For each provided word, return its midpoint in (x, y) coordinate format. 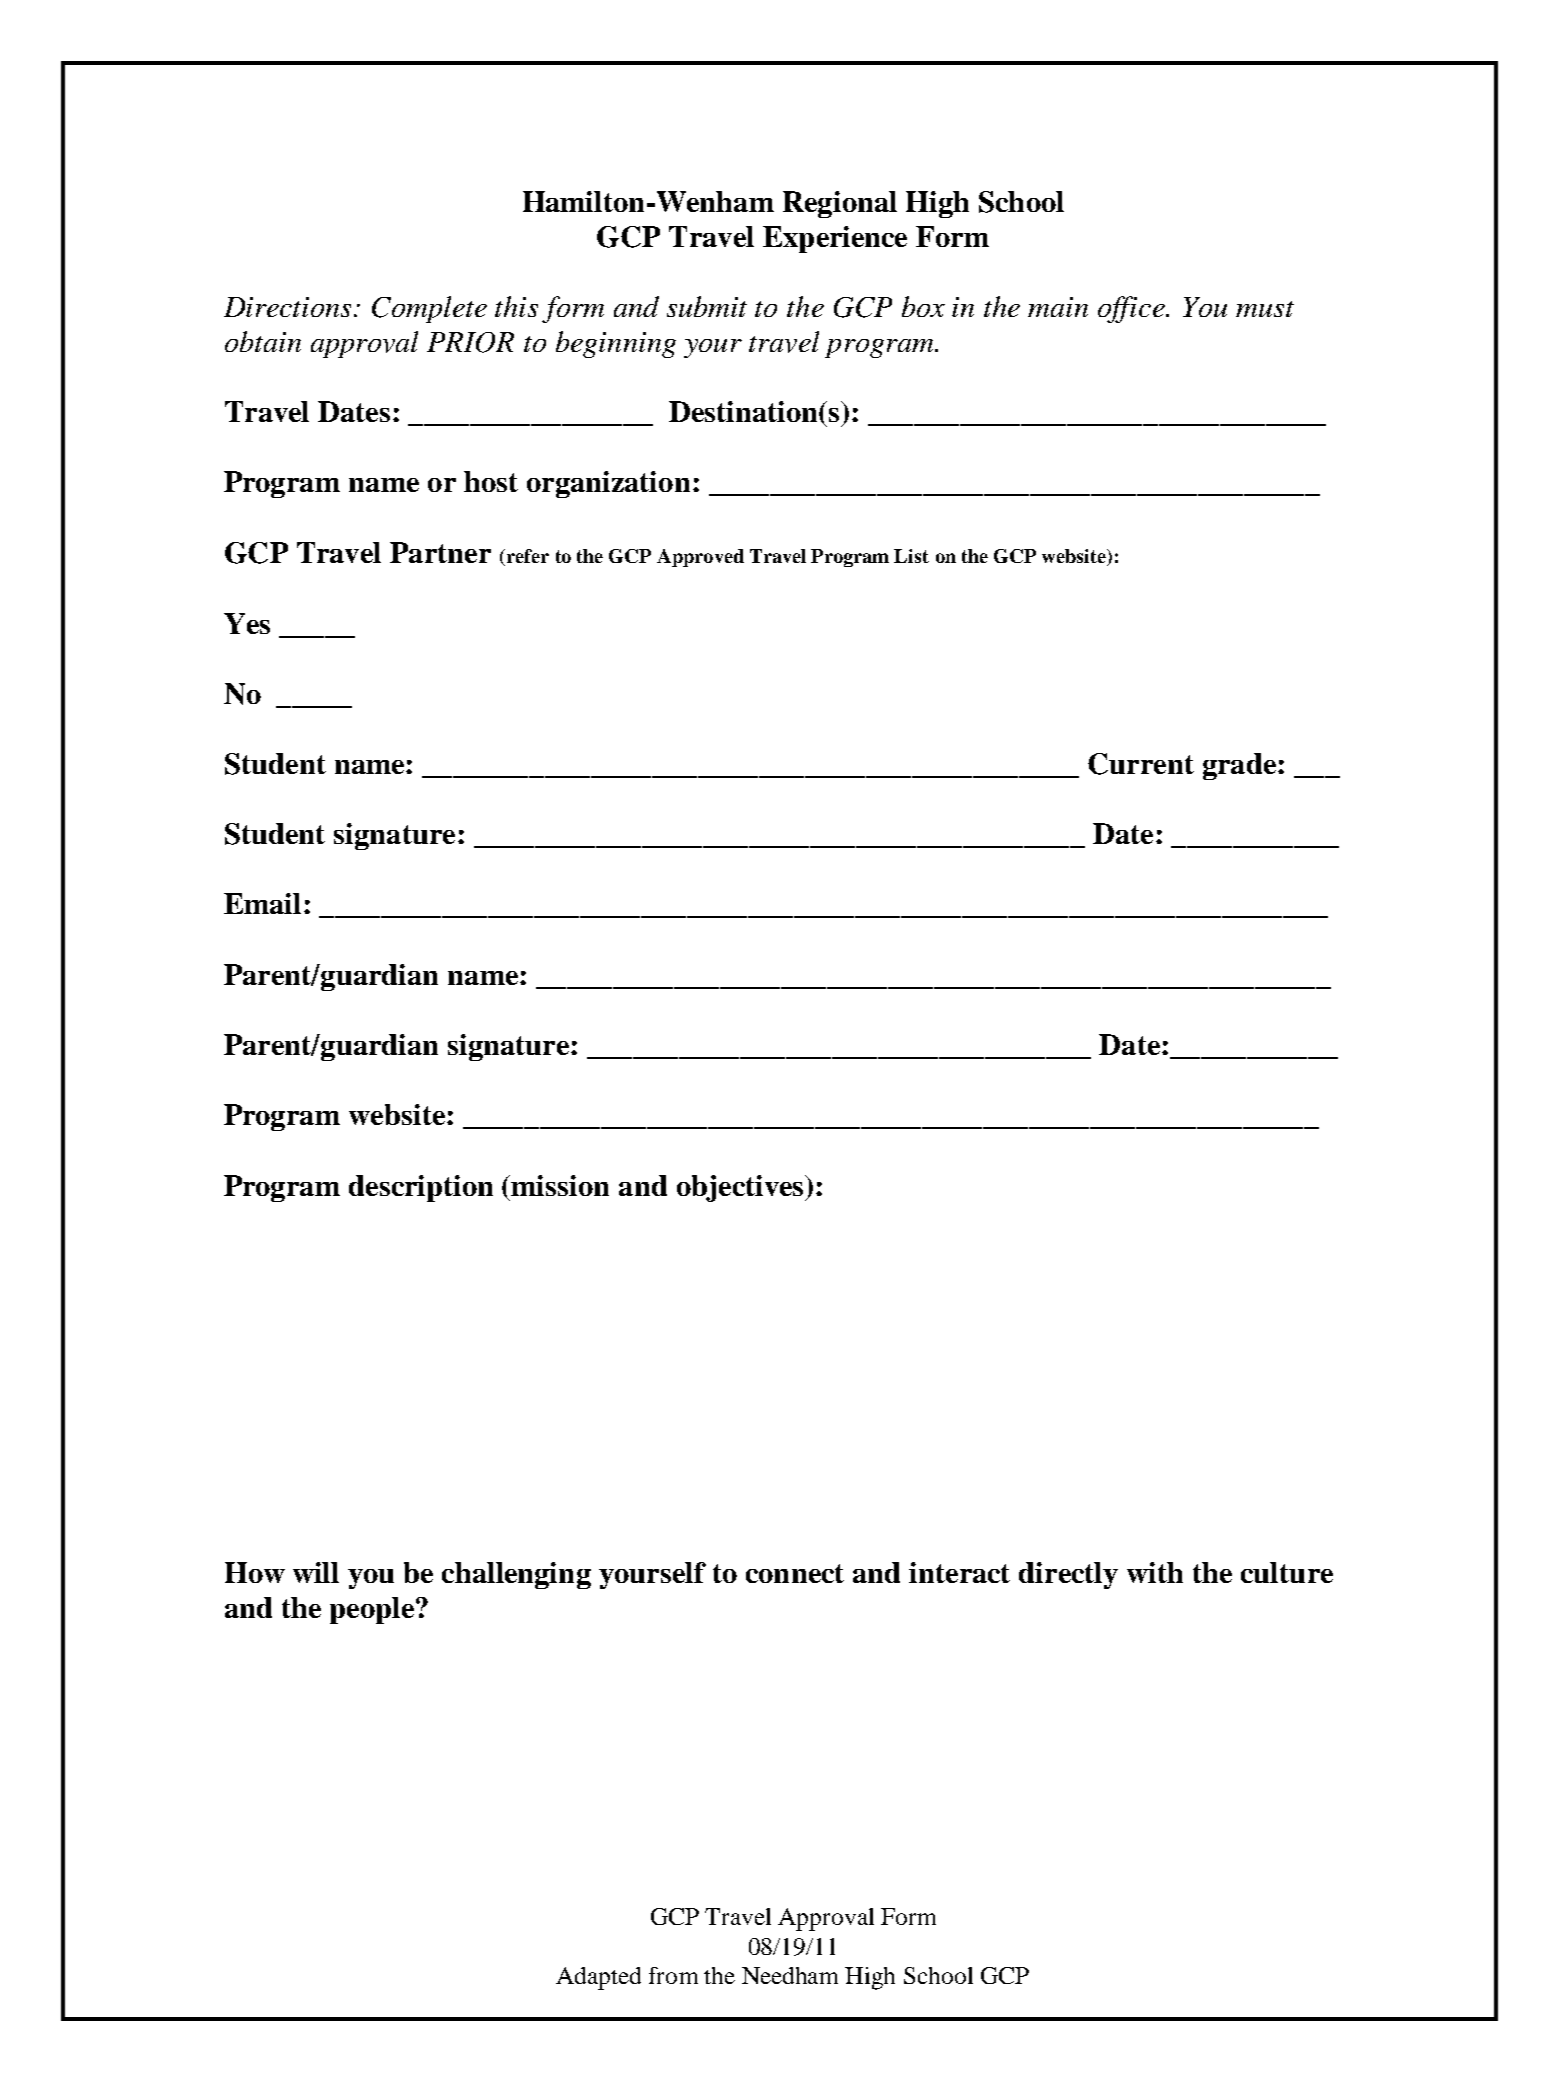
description (421, 1188)
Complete (429, 309)
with (1155, 1572)
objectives (741, 1188)
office (1132, 309)
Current (1141, 764)
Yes (247, 623)
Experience (835, 239)
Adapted (598, 1978)
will (316, 1572)
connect (795, 1573)
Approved (700, 558)
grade (1239, 766)
